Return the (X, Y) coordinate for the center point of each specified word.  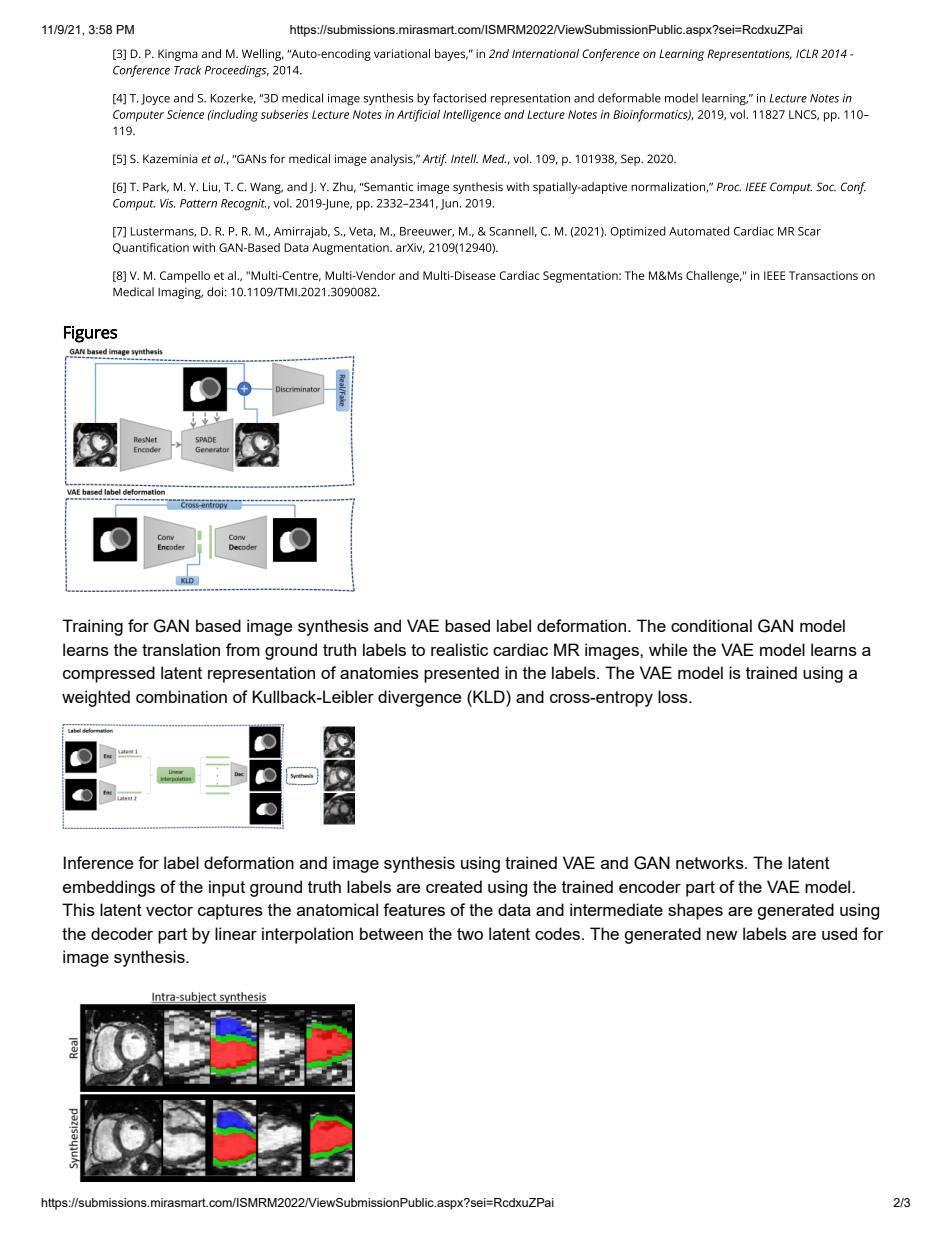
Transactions (823, 275)
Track (188, 70)
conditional (711, 625)
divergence (419, 698)
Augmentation (351, 249)
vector (169, 910)
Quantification (151, 248)
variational (402, 53)
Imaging (180, 293)
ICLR (807, 53)
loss (674, 696)
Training (92, 627)
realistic (459, 649)
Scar (809, 231)
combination (181, 696)
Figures (90, 334)
